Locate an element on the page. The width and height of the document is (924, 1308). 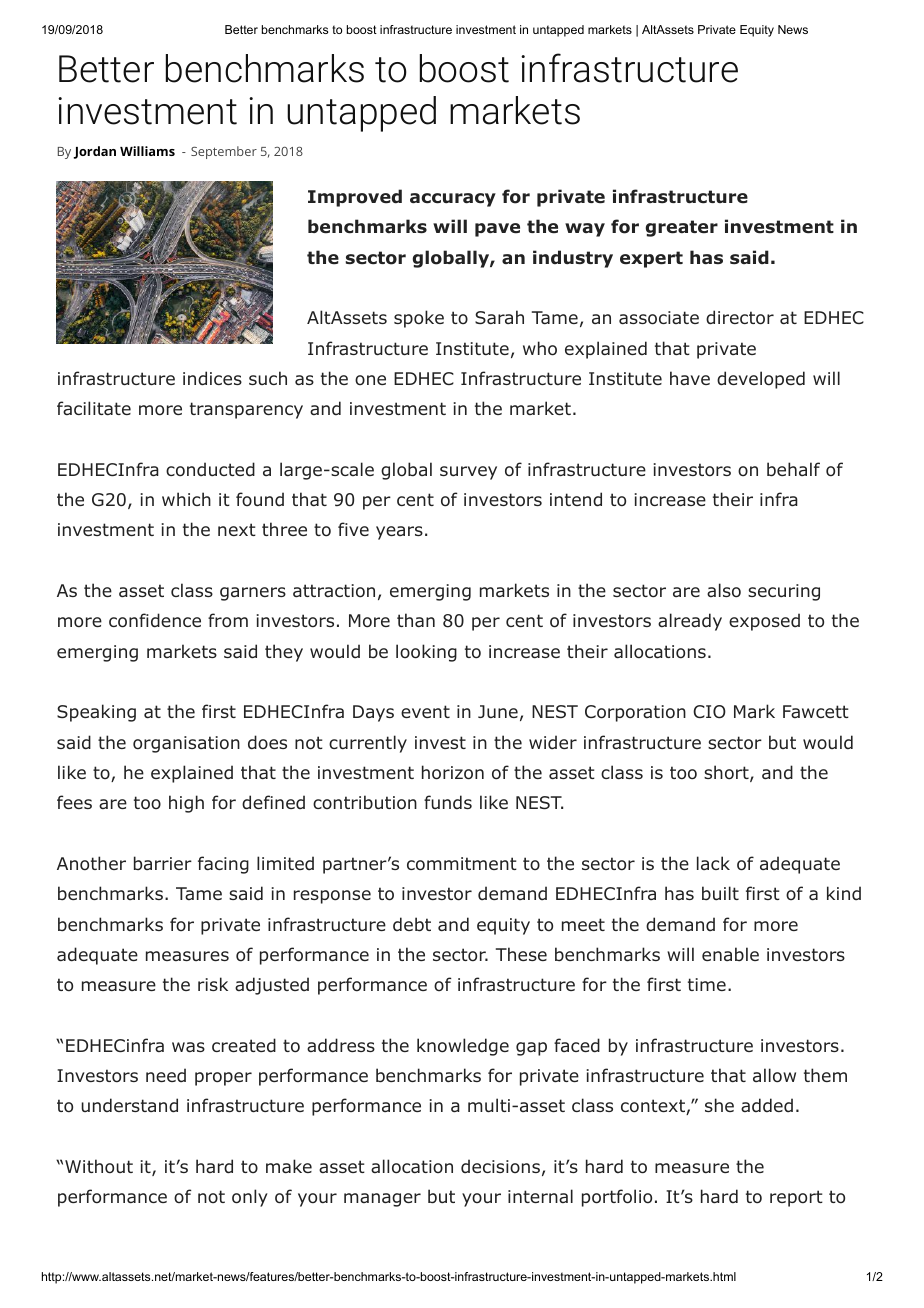
greater is located at coordinates (682, 228).
